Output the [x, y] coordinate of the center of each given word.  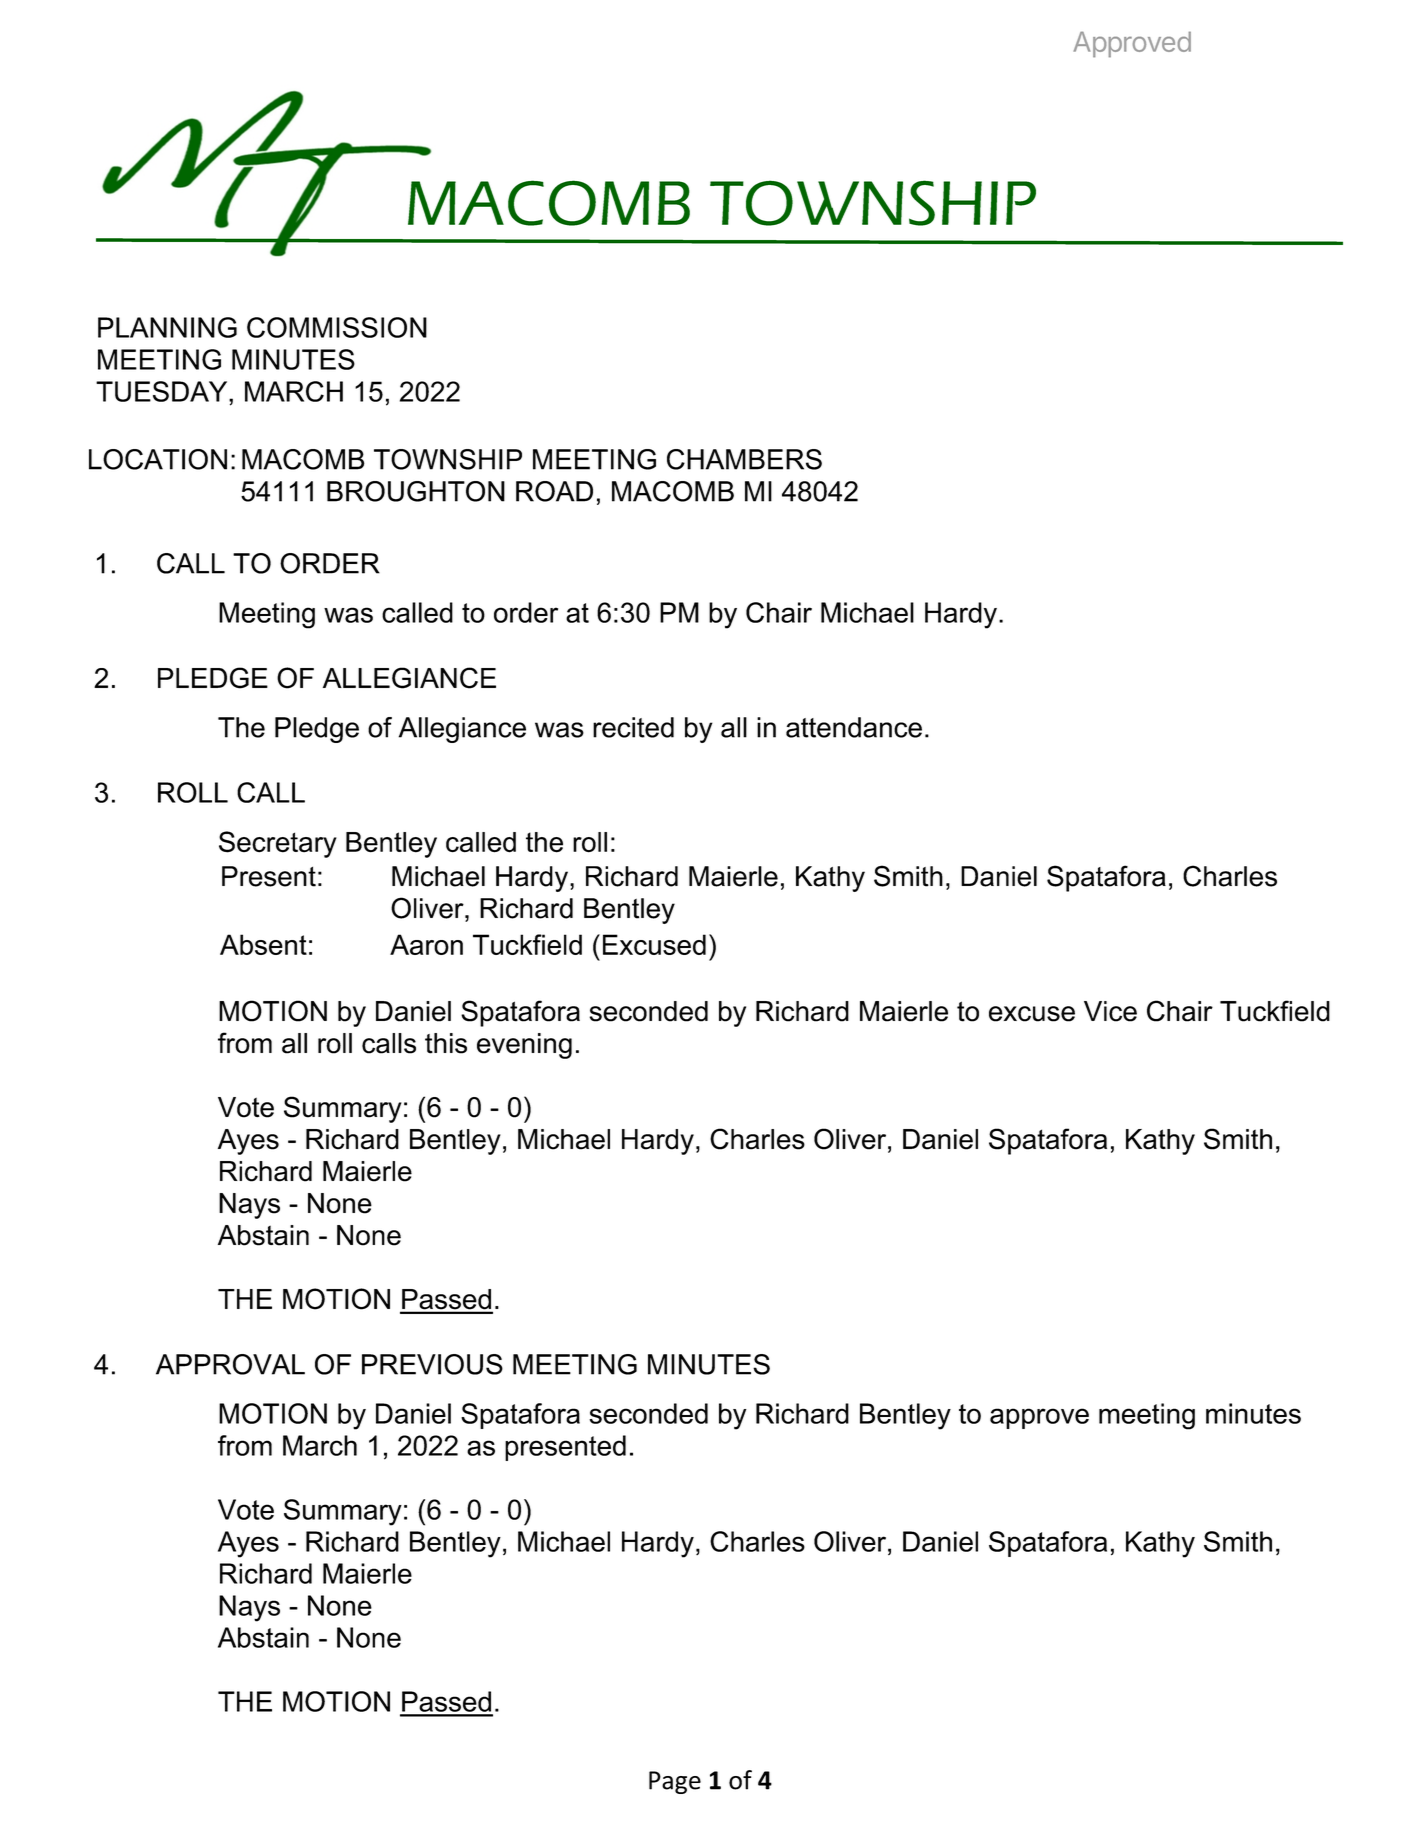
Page [675, 1782]
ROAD [554, 491]
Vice [1110, 1011]
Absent [263, 944]
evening [524, 1046]
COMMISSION [337, 327]
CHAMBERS [744, 459]
